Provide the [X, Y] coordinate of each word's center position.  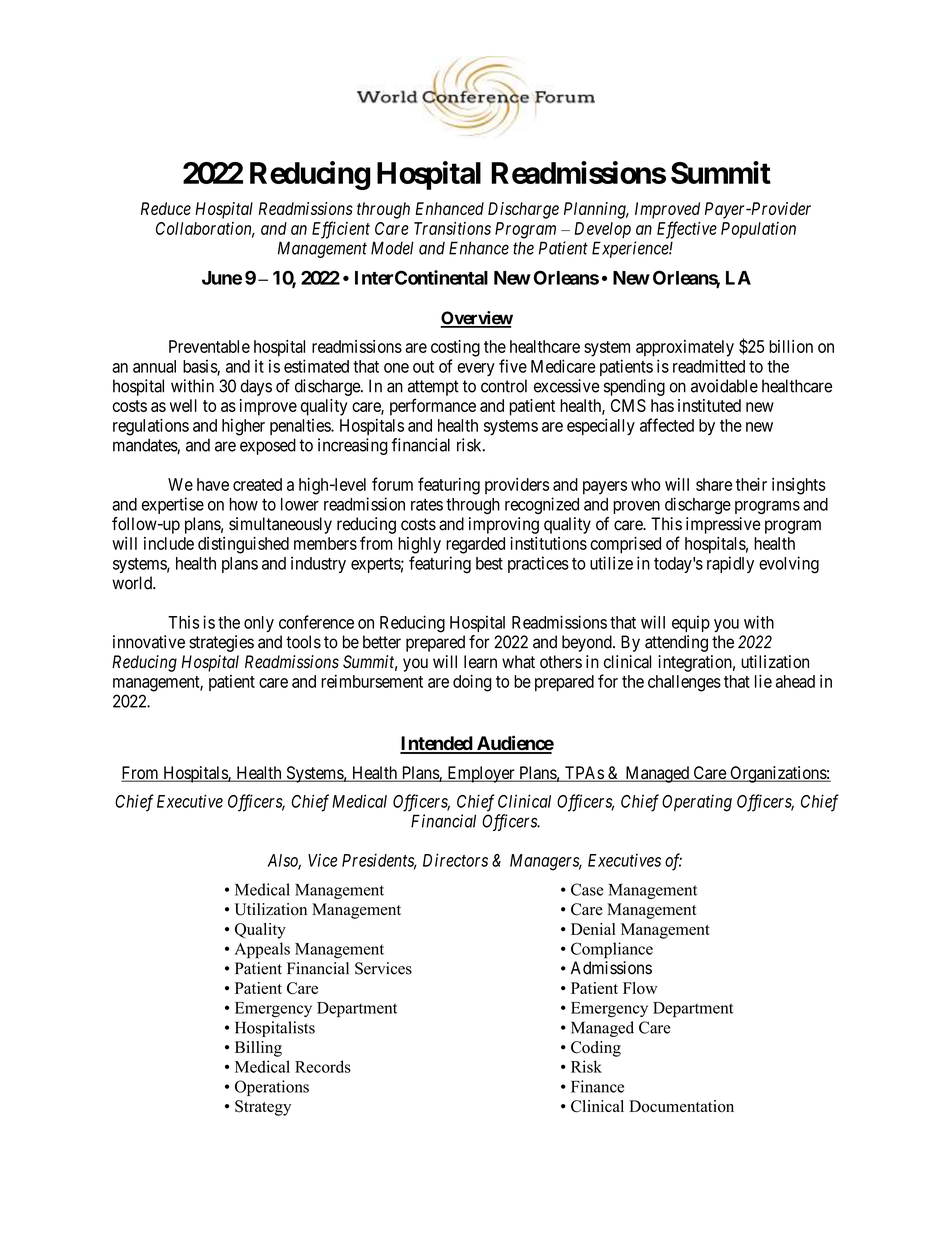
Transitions [452, 228]
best [489, 563]
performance [433, 407]
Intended [437, 744]
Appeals [262, 950]
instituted [709, 405]
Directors [455, 860]
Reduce [166, 208]
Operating [697, 803]
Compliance [612, 950]
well [183, 405]
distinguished [243, 545]
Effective [687, 230]
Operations [272, 1088]
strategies [221, 643]
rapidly [730, 564]
